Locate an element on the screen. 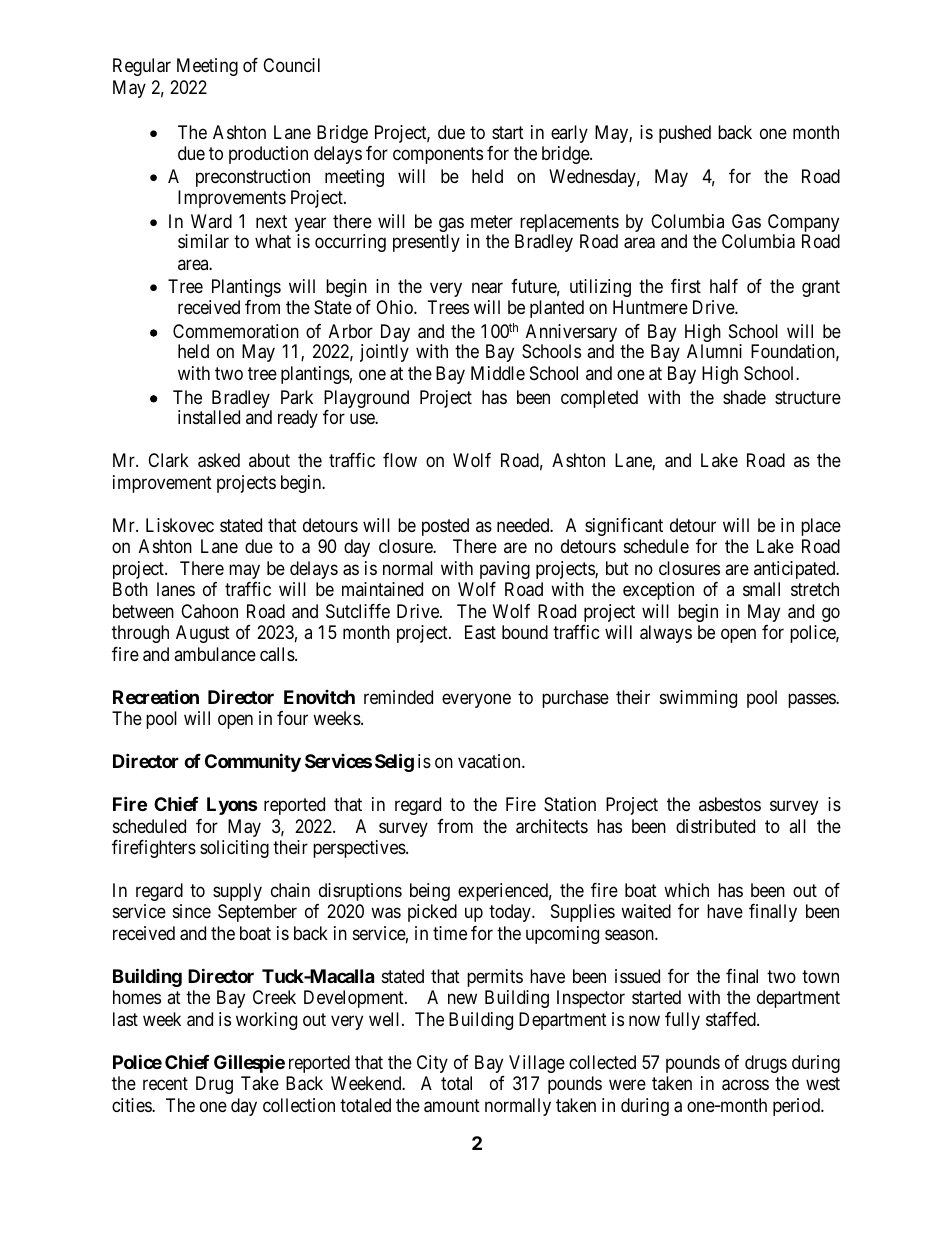  Regular is located at coordinates (142, 67).
